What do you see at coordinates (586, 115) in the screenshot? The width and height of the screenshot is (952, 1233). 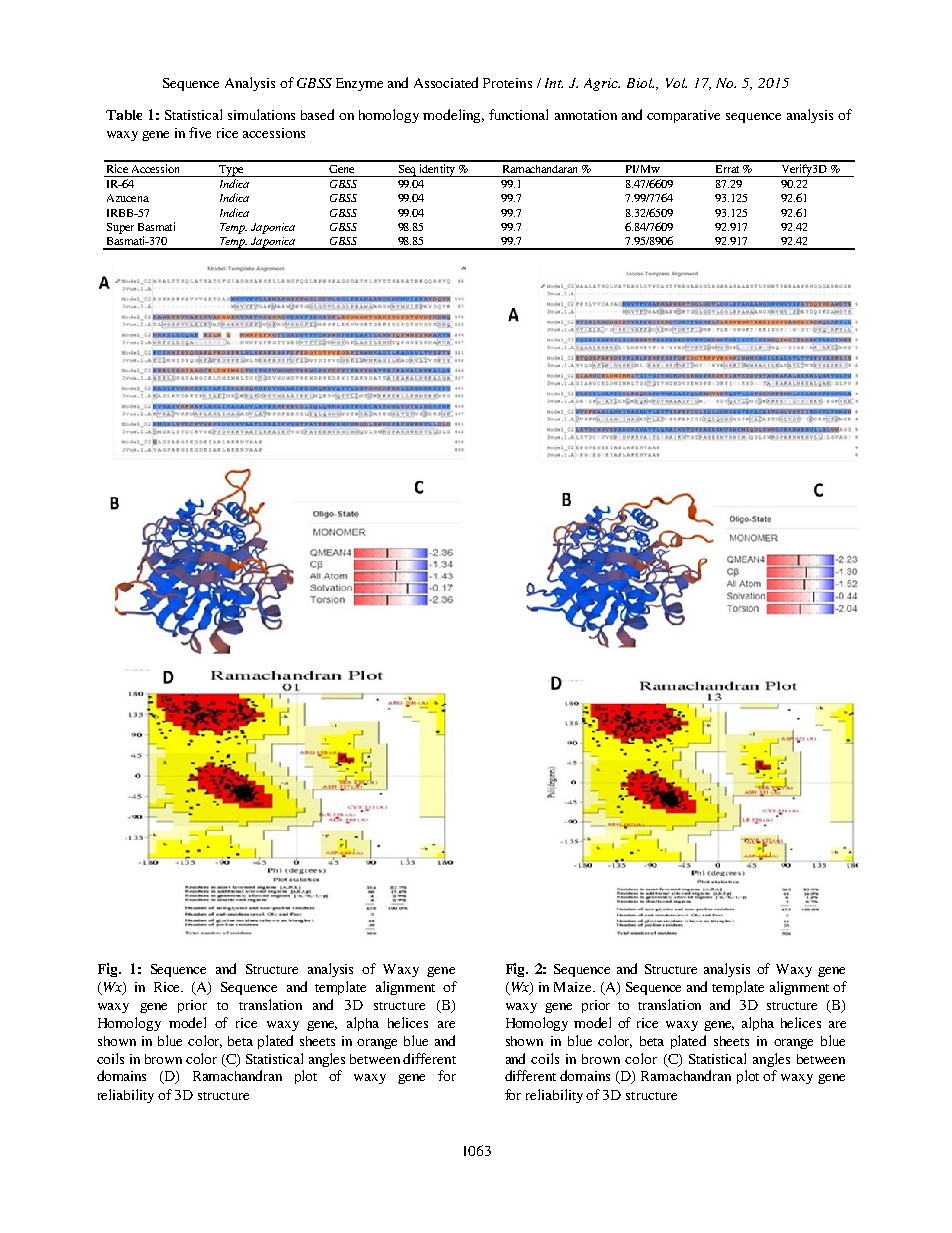 I see `annotation` at bounding box center [586, 115].
